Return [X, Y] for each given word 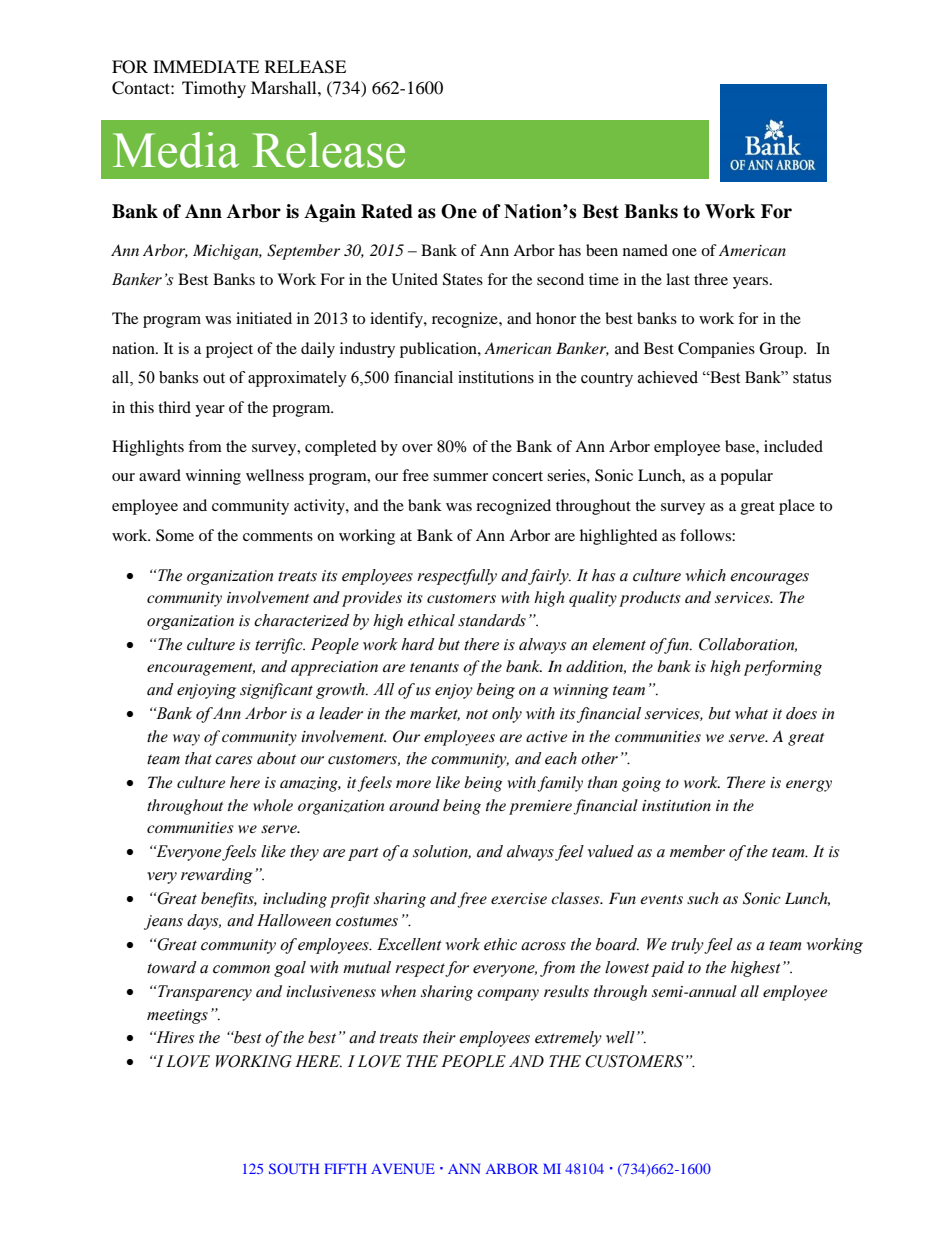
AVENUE [403, 1168]
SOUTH [294, 1168]
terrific [280, 646]
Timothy [214, 89]
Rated [387, 211]
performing [783, 668]
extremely [568, 1039]
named [645, 250]
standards [492, 620]
